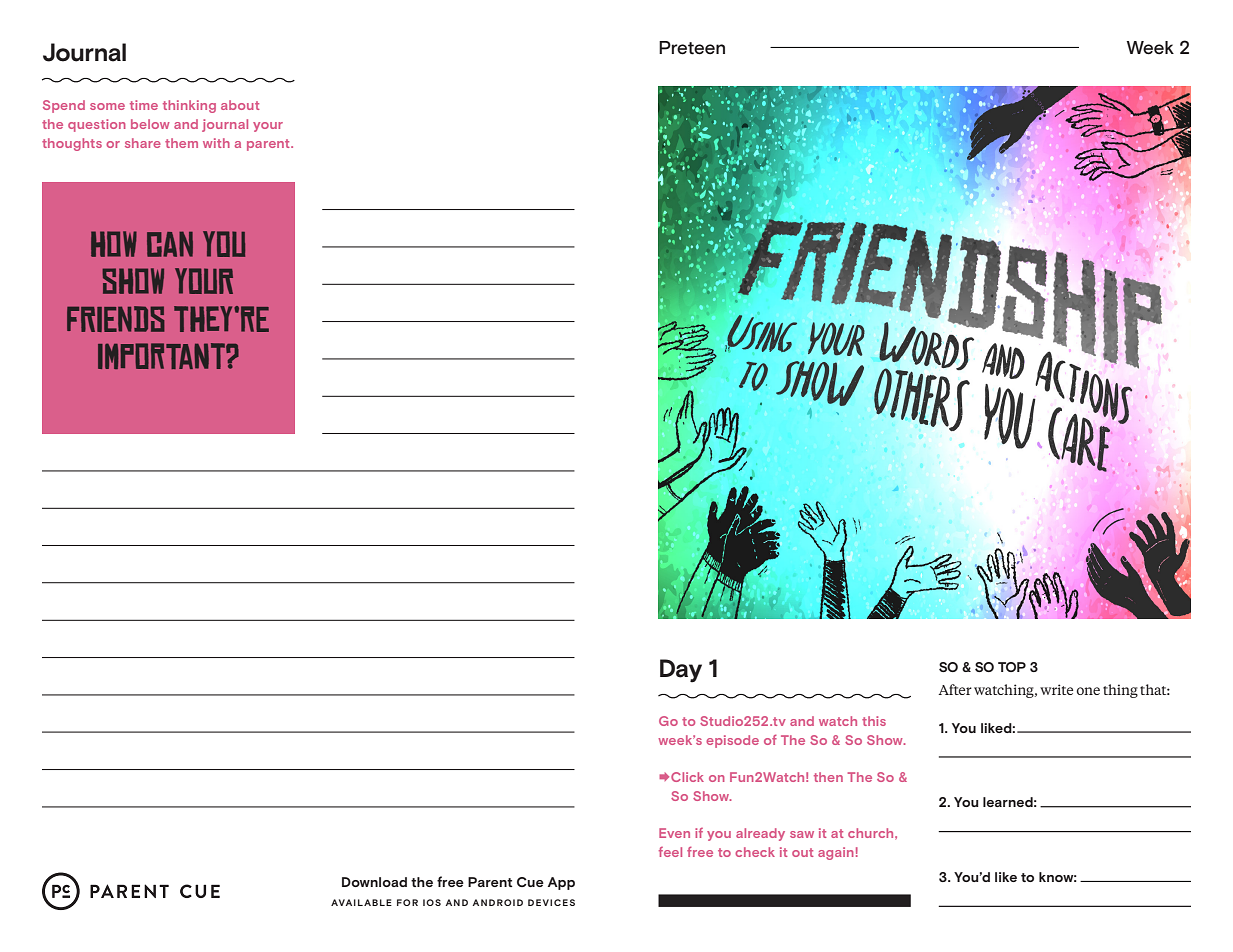  I want to click on Download, so click(374, 882).
